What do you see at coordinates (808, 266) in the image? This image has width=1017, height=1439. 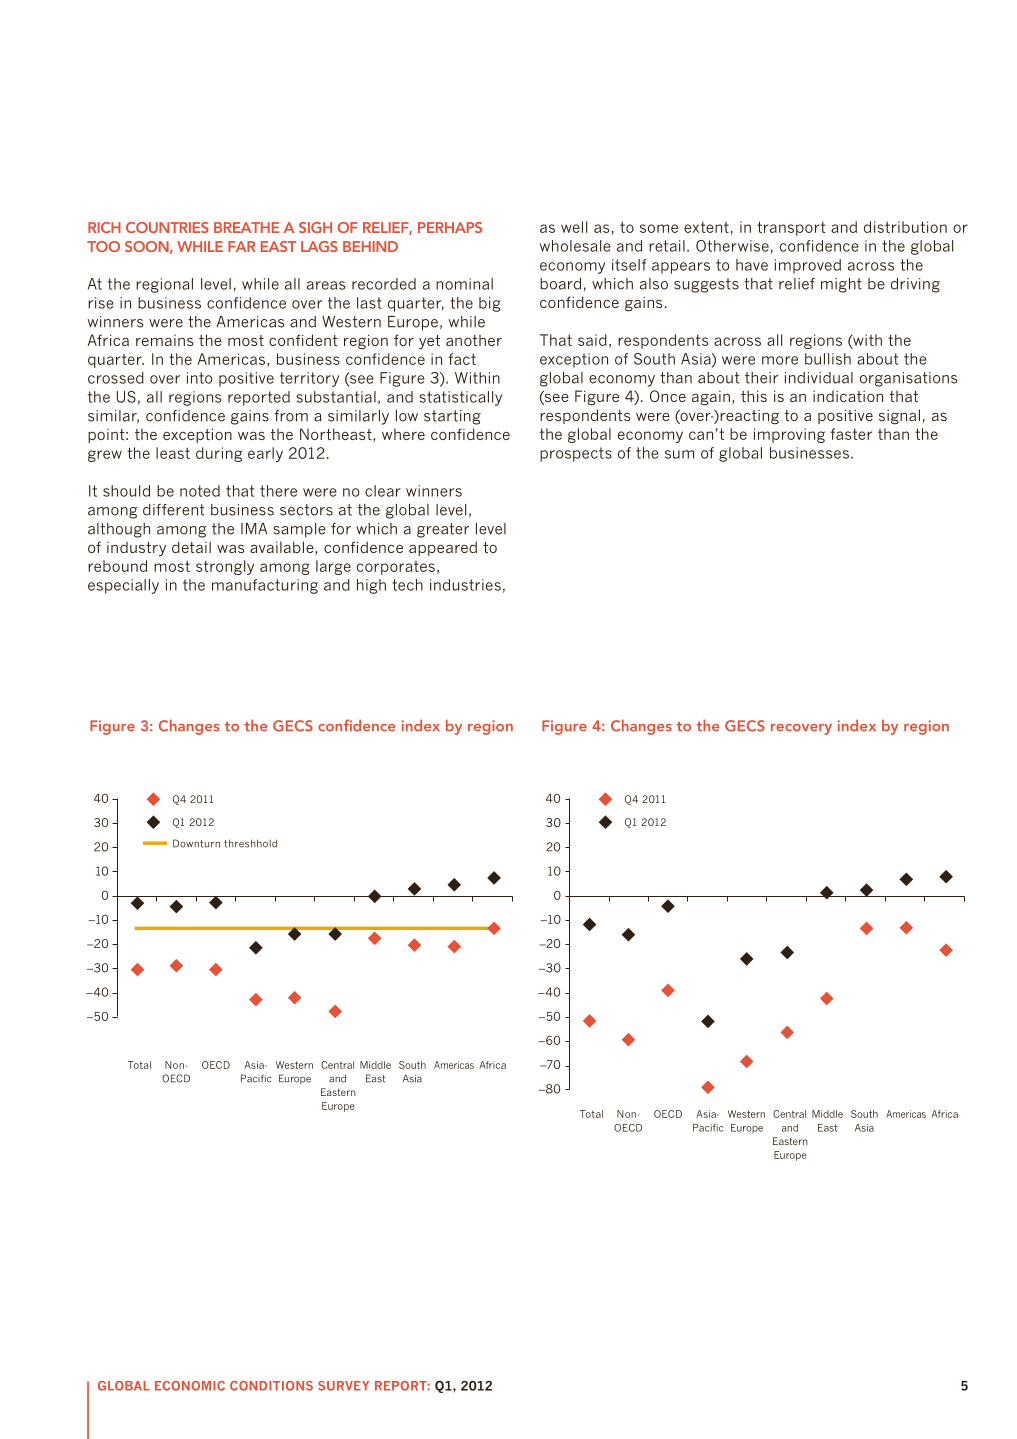 I see `improved` at bounding box center [808, 266].
